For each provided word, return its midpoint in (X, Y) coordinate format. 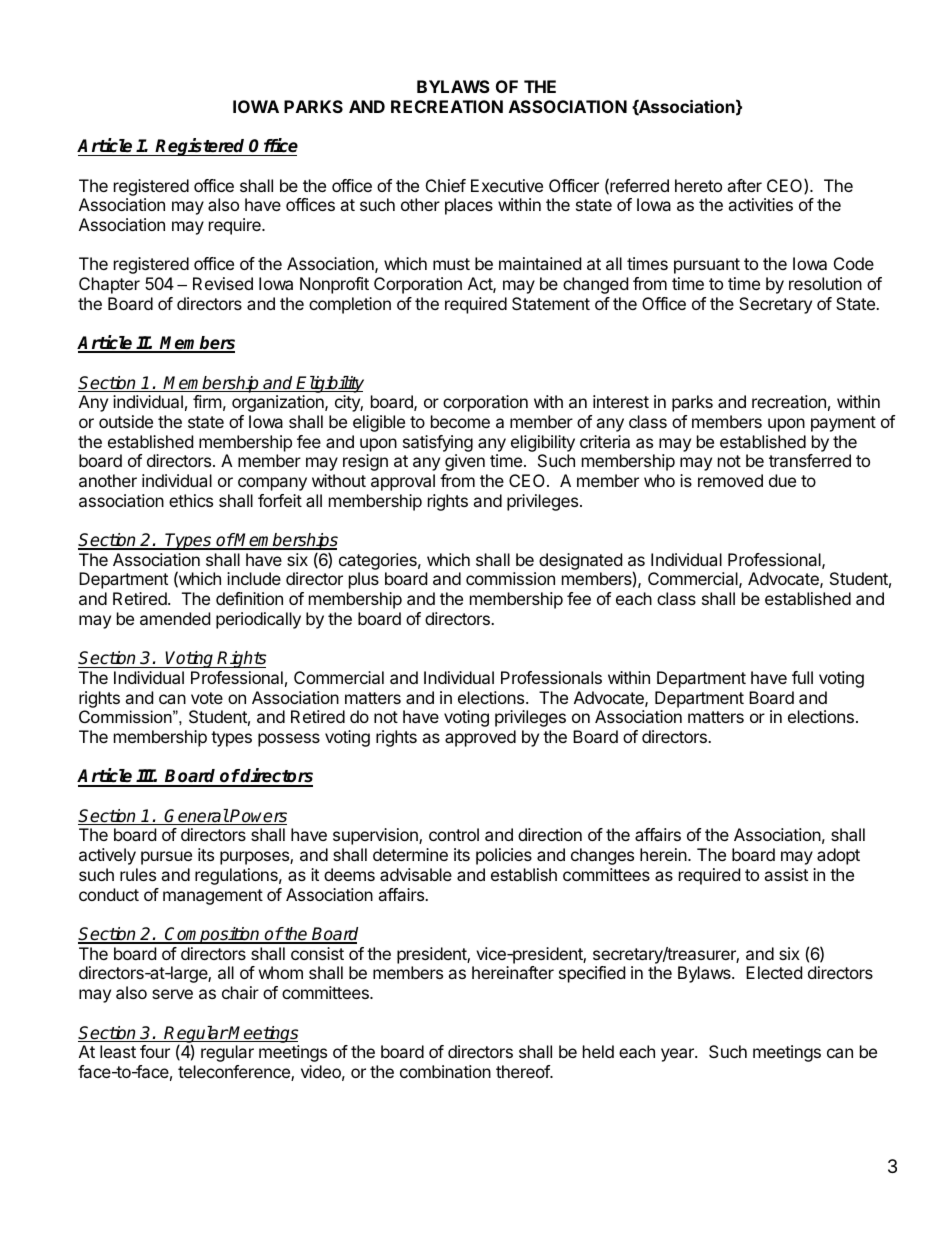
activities (760, 204)
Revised (223, 283)
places (469, 206)
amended (175, 618)
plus (364, 580)
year (678, 1055)
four (155, 1051)
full (802, 677)
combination (445, 1071)
